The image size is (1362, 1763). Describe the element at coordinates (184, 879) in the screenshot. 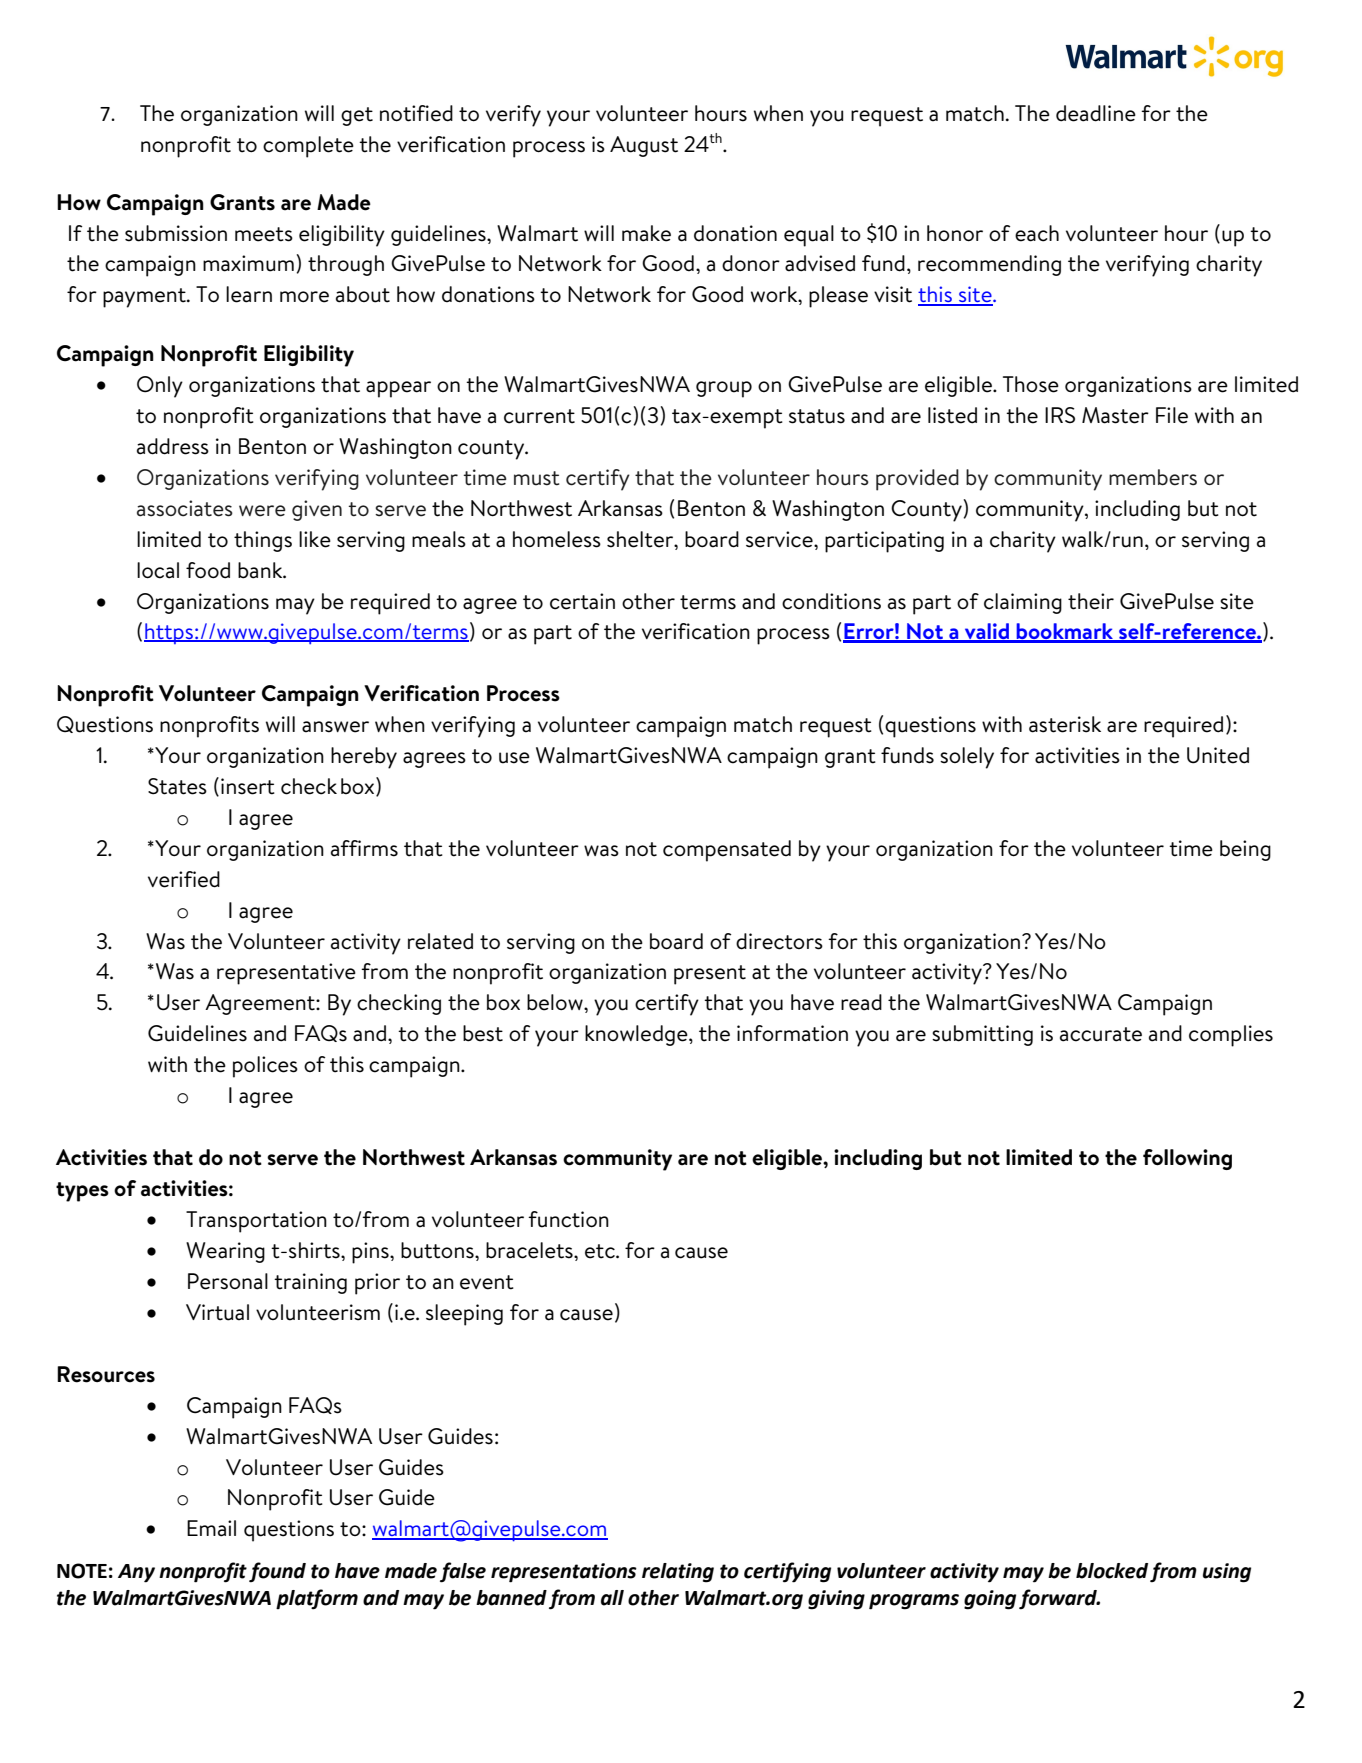

I see `verified` at that location.
